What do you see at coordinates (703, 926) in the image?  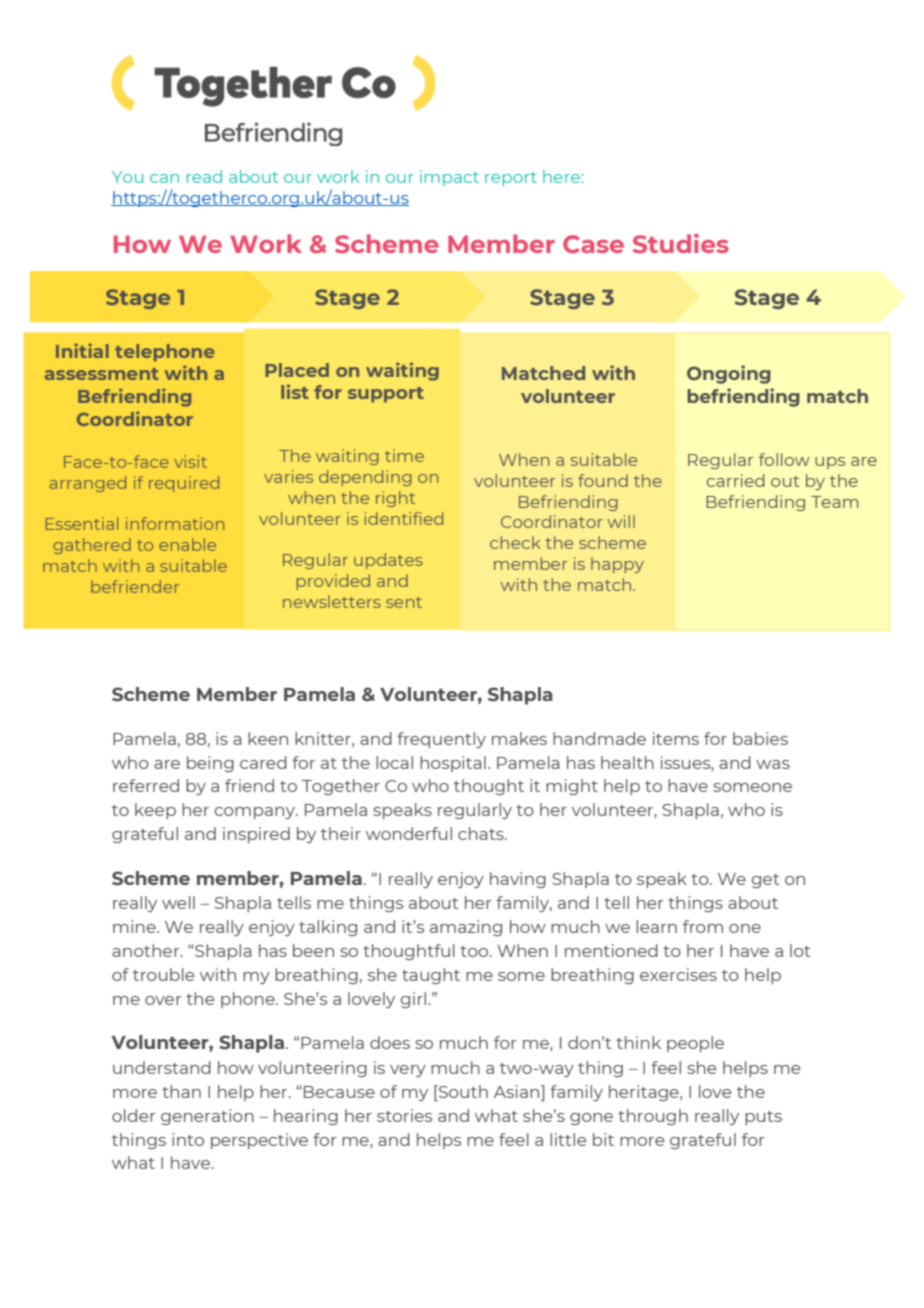 I see `from` at bounding box center [703, 926].
